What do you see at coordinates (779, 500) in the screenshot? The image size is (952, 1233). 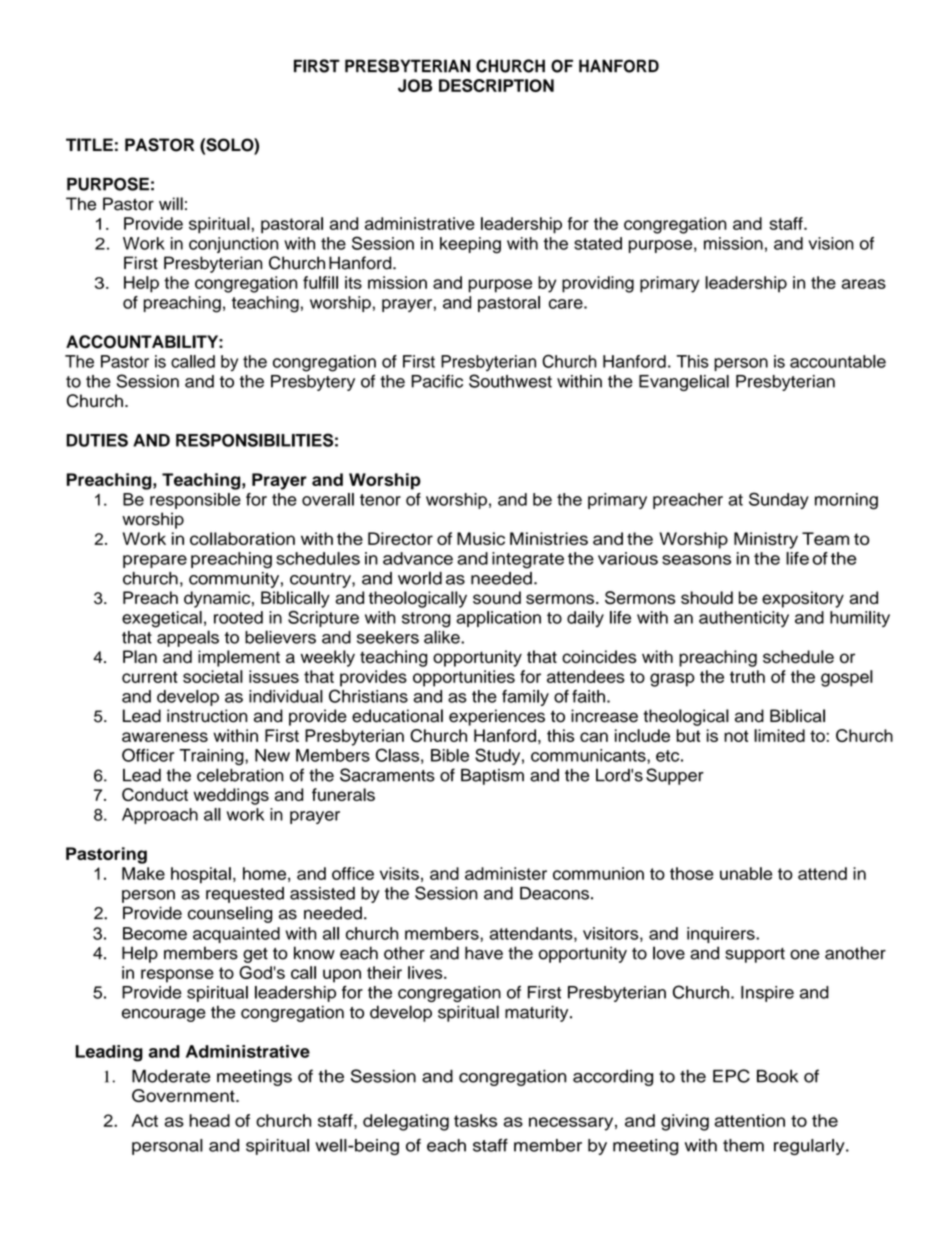 I see `Sunday` at bounding box center [779, 500].
